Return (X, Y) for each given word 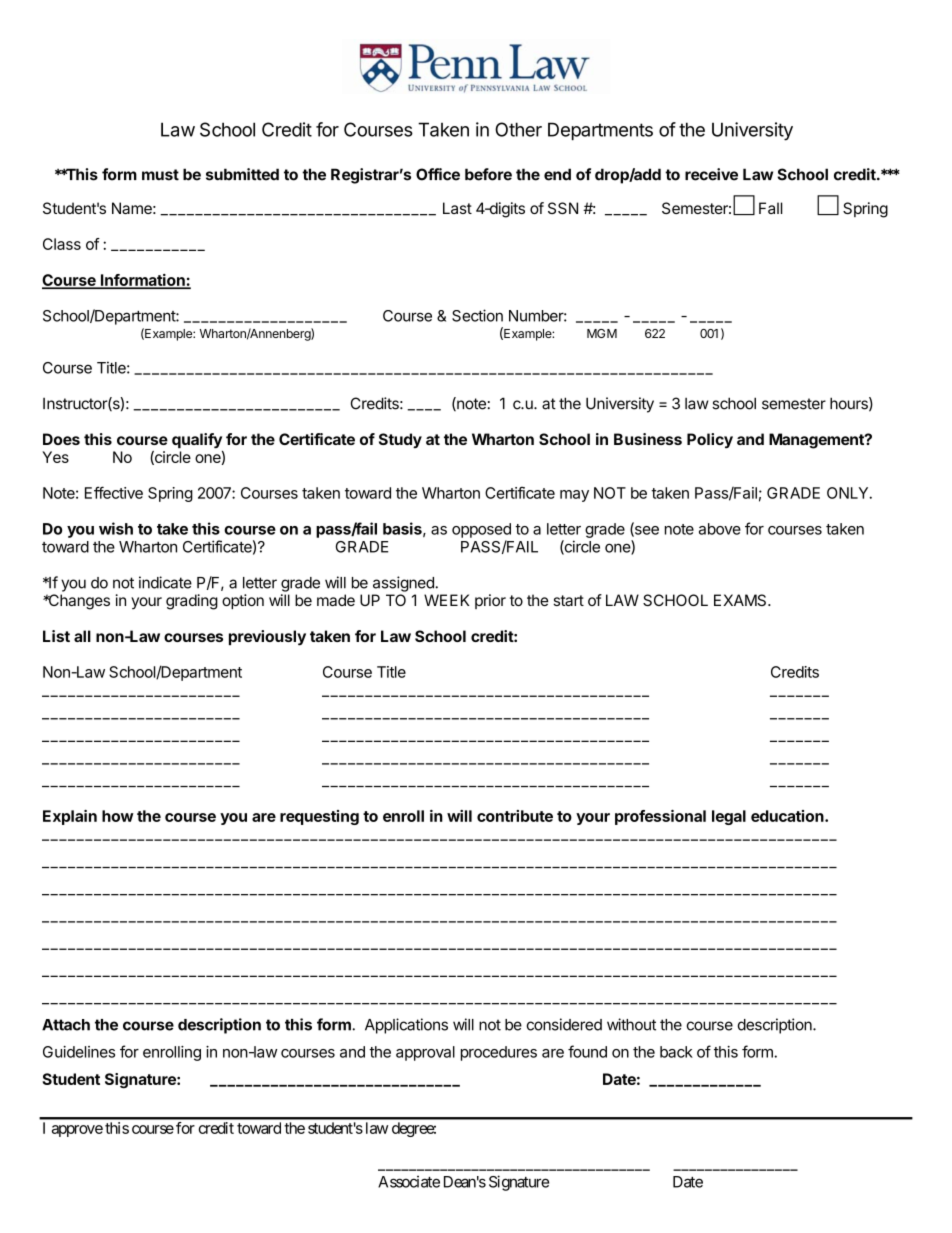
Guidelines (79, 1052)
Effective (114, 492)
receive (711, 174)
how (118, 816)
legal (729, 817)
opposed (481, 530)
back (676, 1052)
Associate (409, 1182)
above (720, 529)
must (160, 175)
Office (438, 174)
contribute (515, 816)
